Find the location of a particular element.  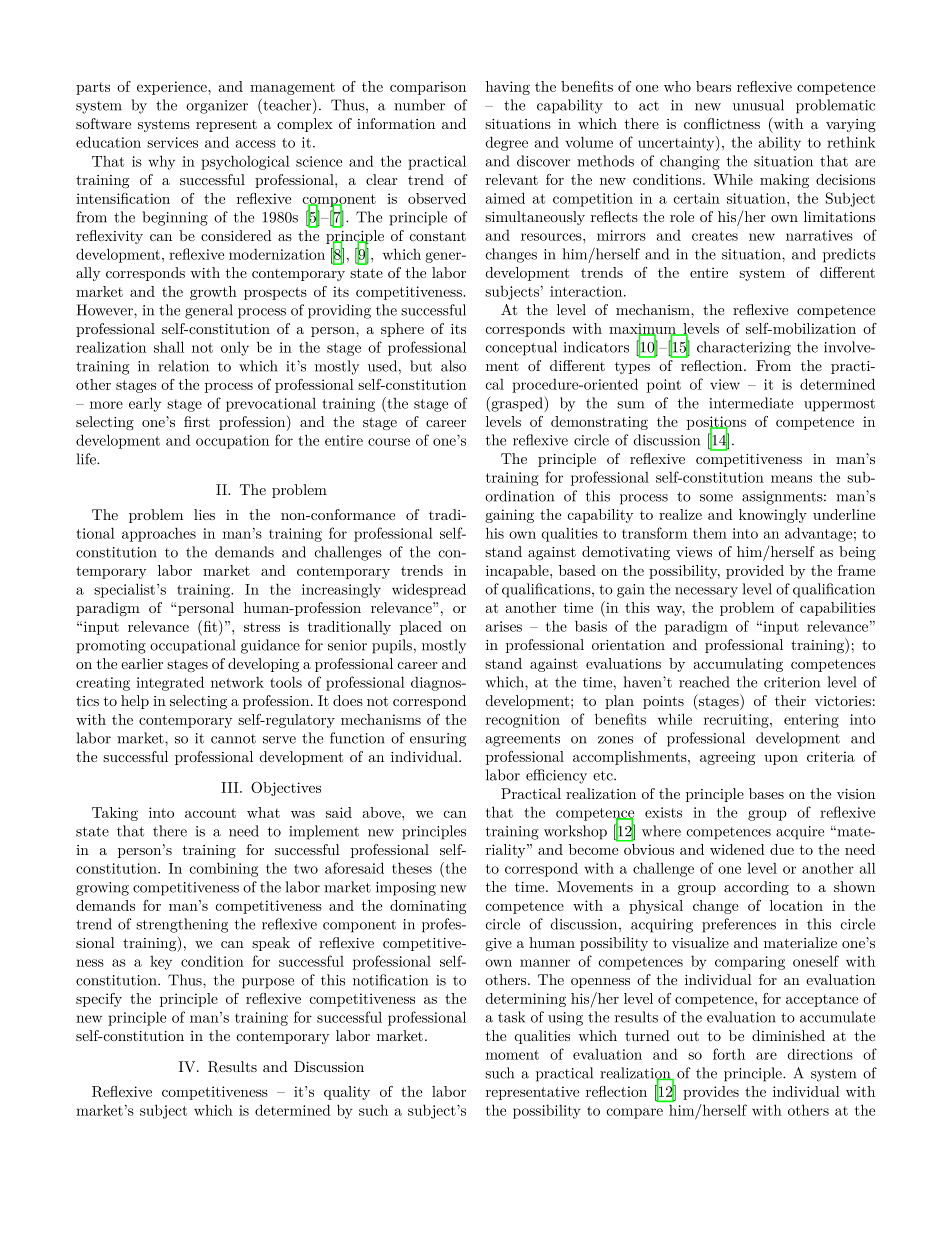

course is located at coordinates (389, 442).
